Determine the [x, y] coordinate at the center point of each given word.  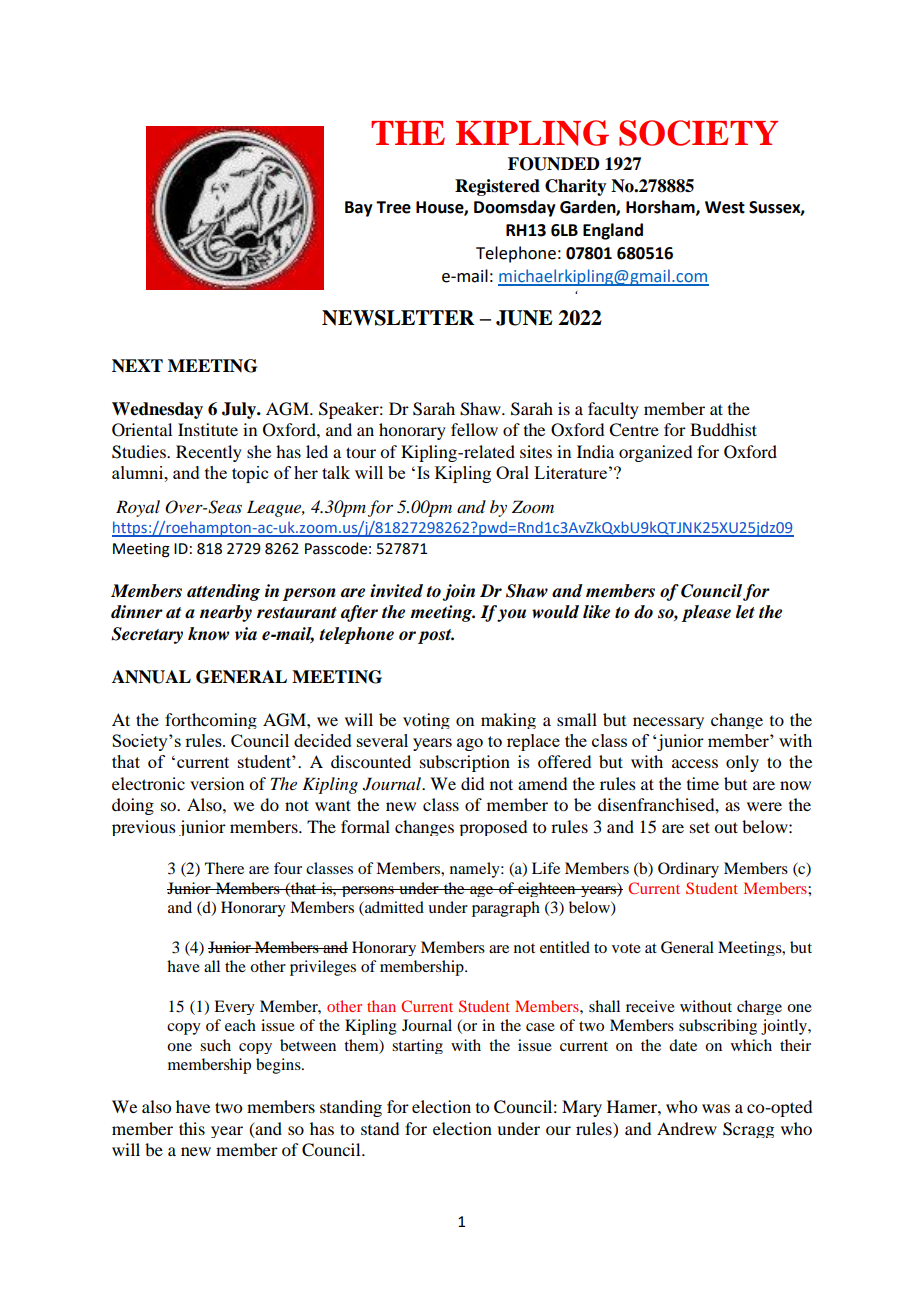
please [706, 613]
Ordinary [688, 870]
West [725, 207]
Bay [359, 209]
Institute [208, 429]
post [436, 636]
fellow [474, 429]
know [208, 634]
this [192, 1128]
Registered [497, 187]
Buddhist [723, 429]
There [224, 868]
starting [417, 1046]
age [482, 891]
